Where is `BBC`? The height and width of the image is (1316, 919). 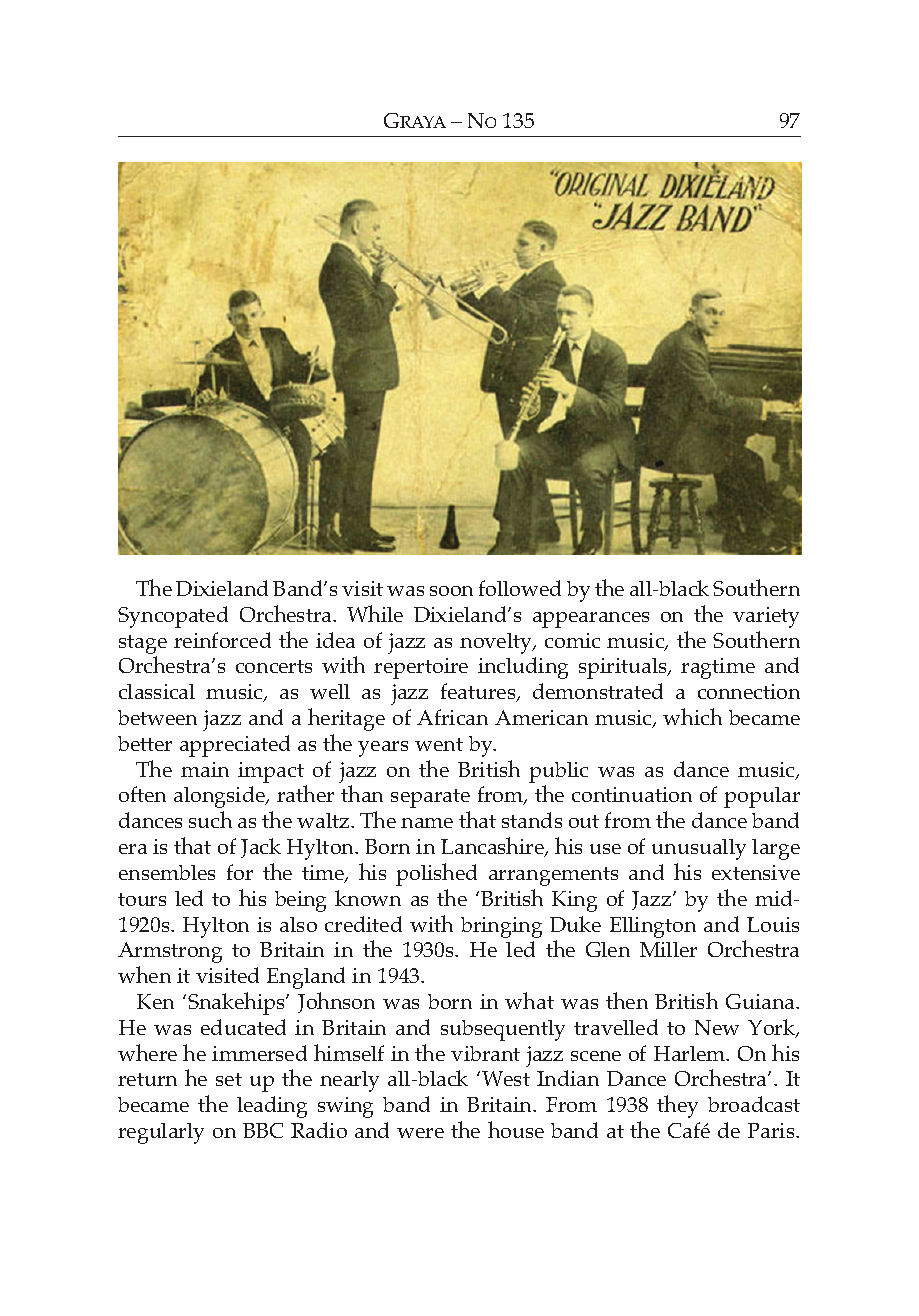
BBC is located at coordinates (263, 1130).
